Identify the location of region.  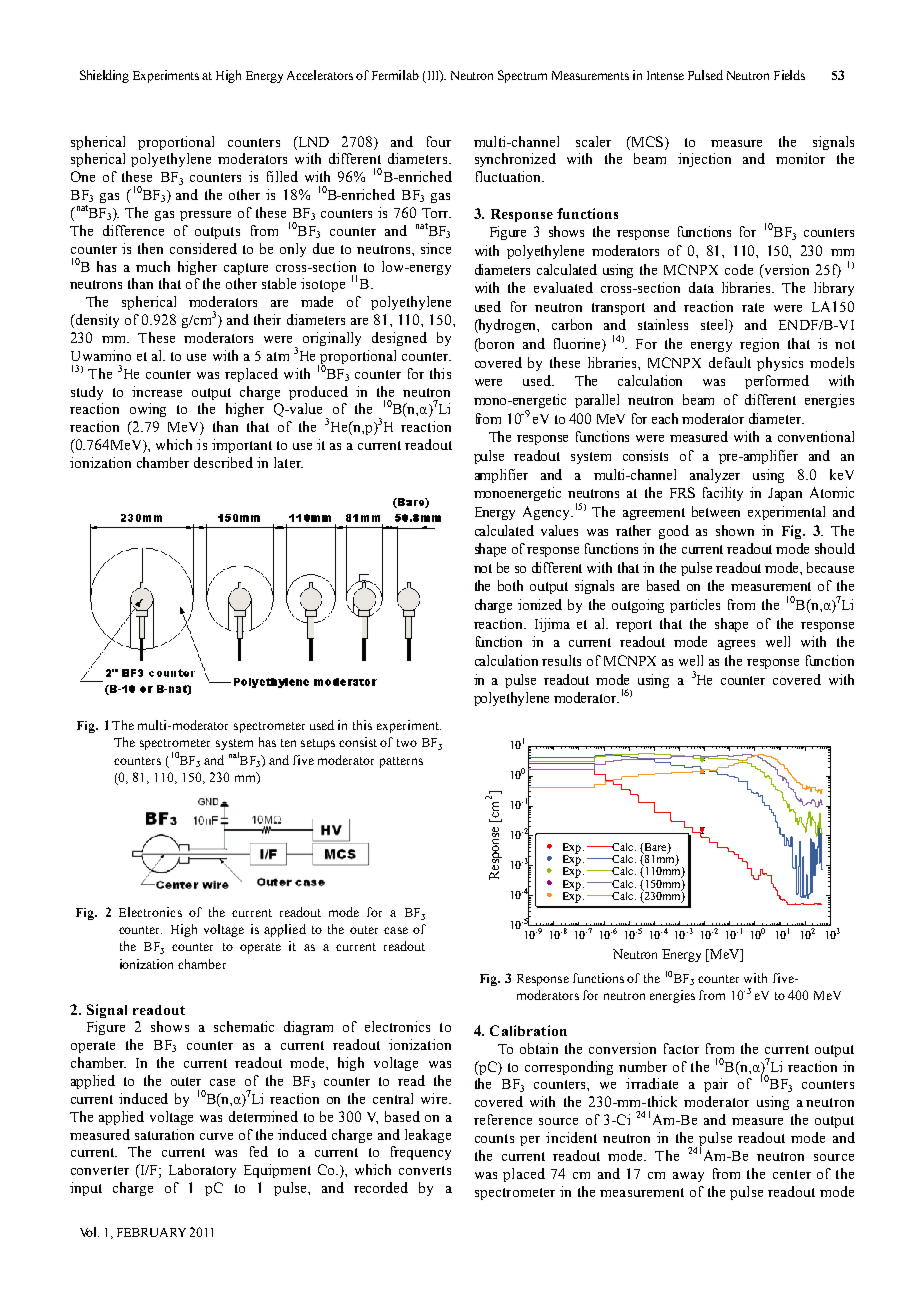
(759, 345).
